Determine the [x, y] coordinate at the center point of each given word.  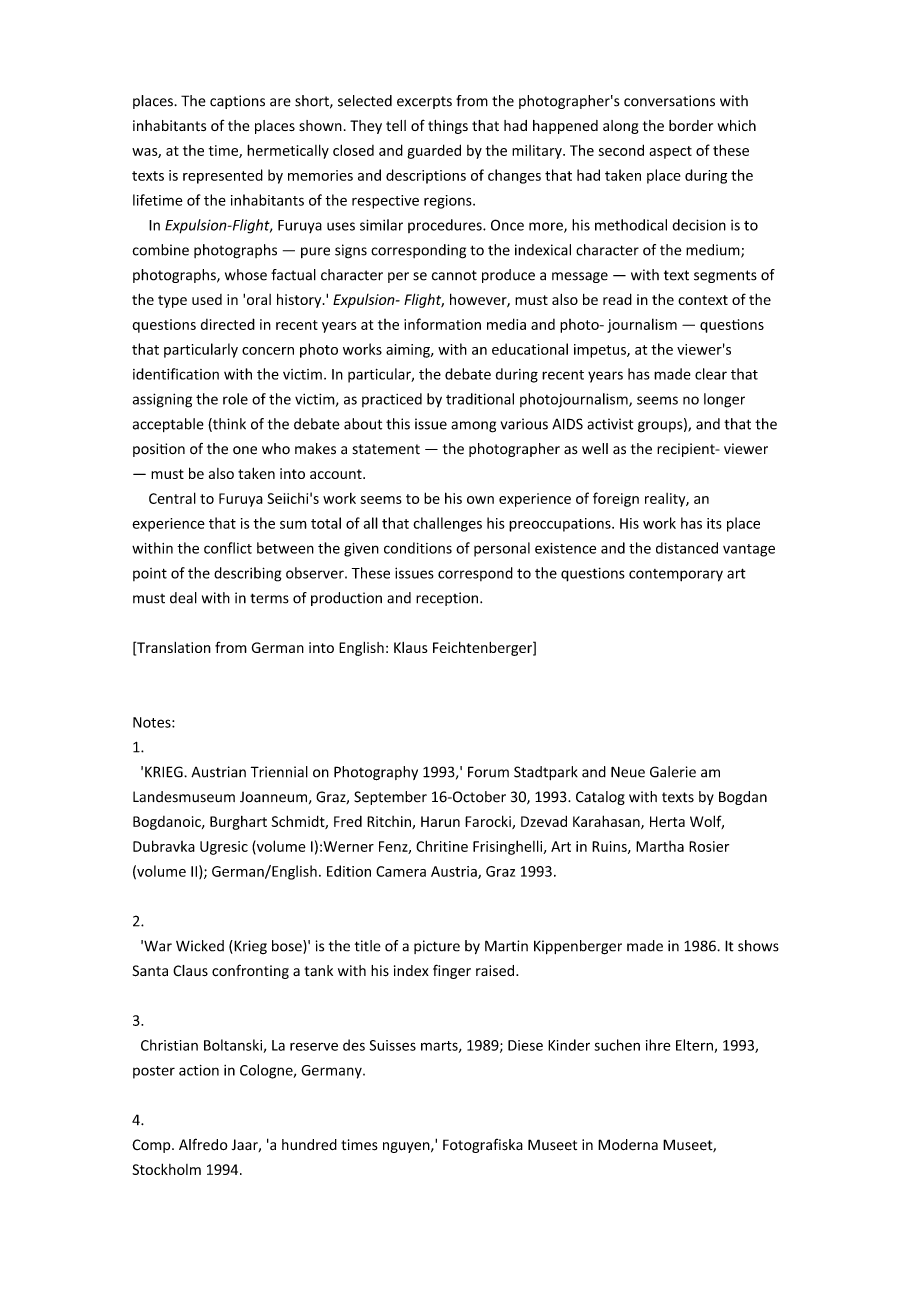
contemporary [676, 575]
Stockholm [166, 1169]
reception [447, 599]
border [691, 125]
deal [183, 598]
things [448, 127]
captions [237, 102]
